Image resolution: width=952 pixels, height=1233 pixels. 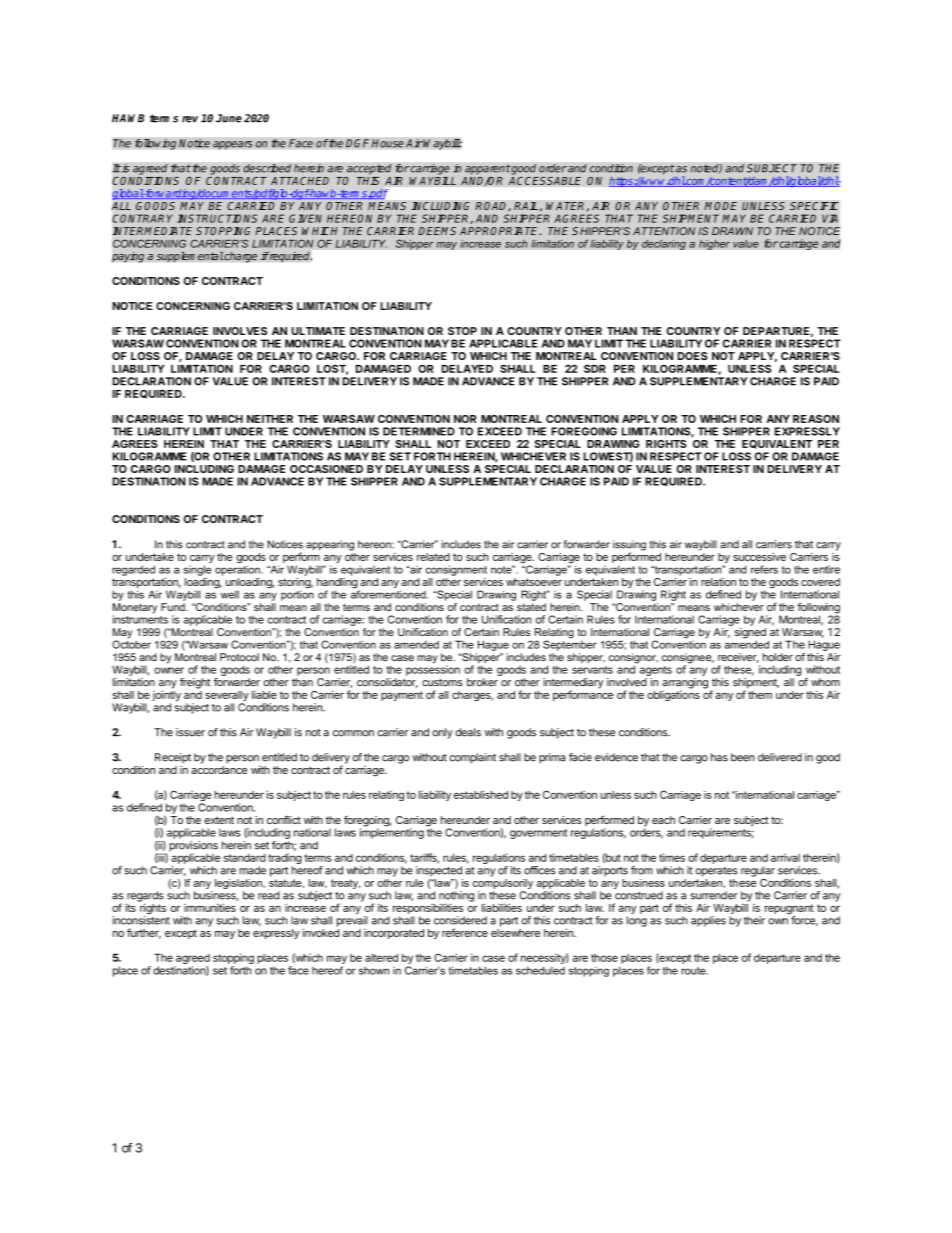 I want to click on apparent, so click(x=488, y=169).
